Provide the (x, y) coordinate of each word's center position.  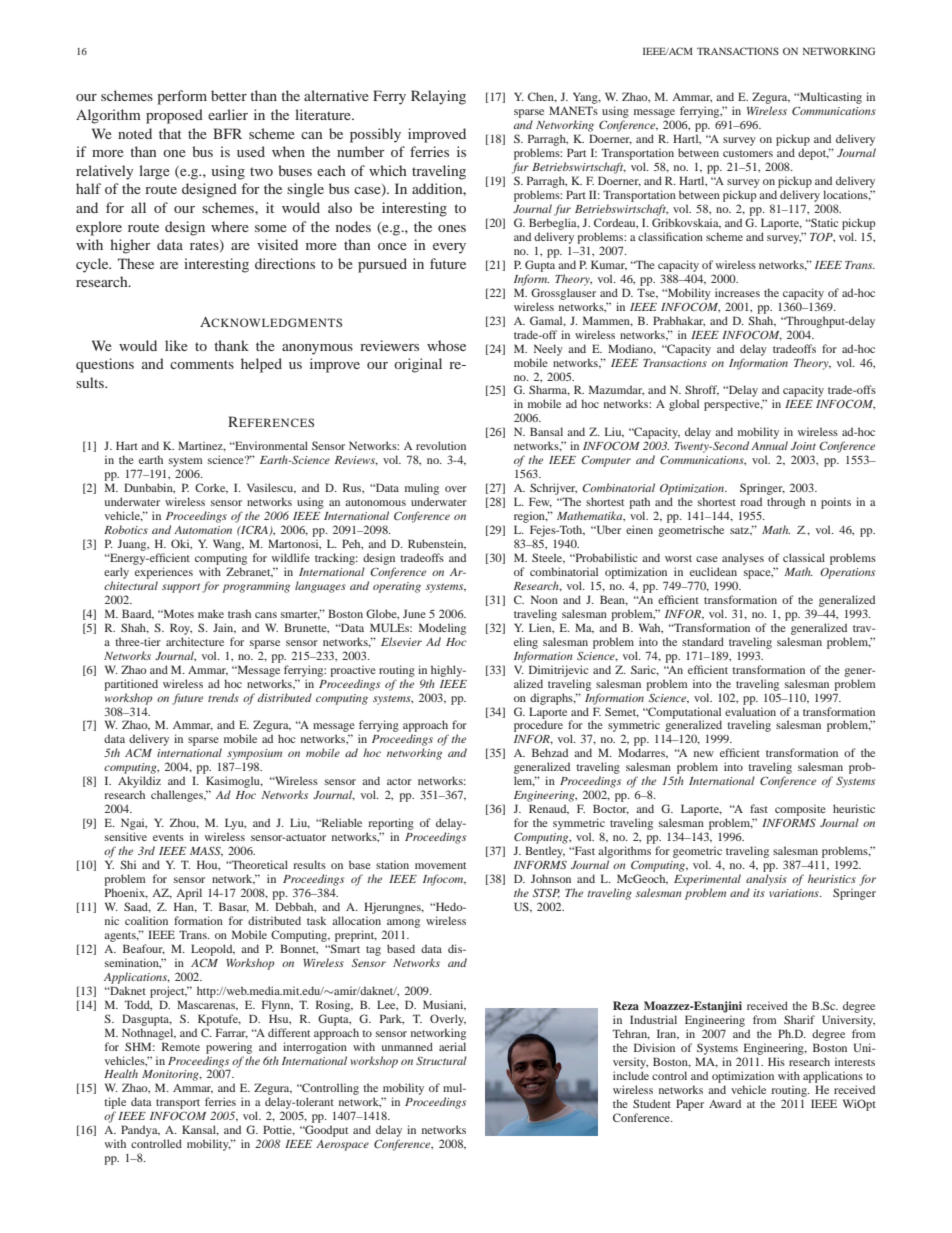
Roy (181, 629)
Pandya (140, 1131)
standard (703, 641)
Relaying (438, 97)
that (170, 133)
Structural (441, 1060)
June (414, 613)
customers (748, 153)
